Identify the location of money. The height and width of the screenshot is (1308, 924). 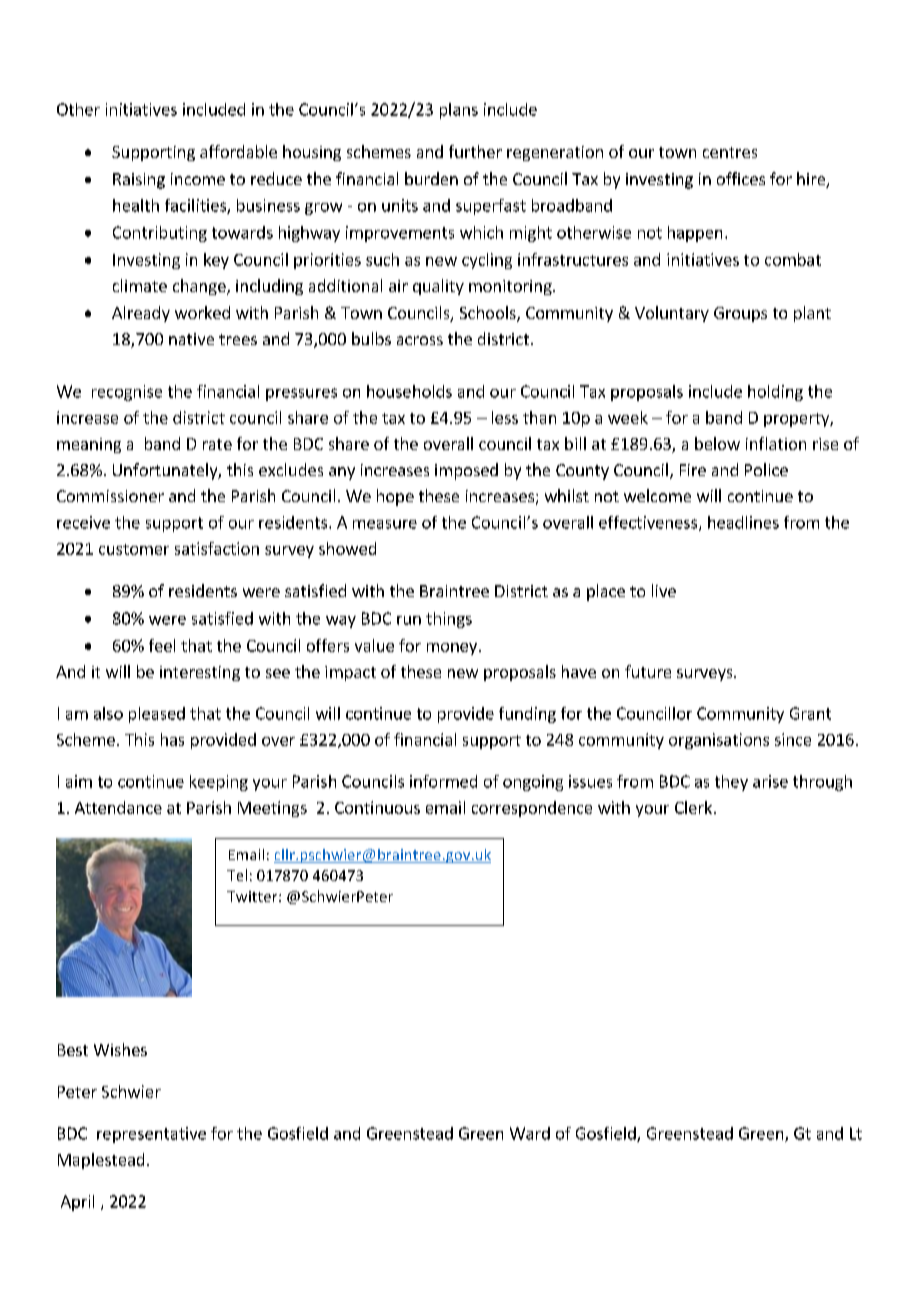
(452, 649).
